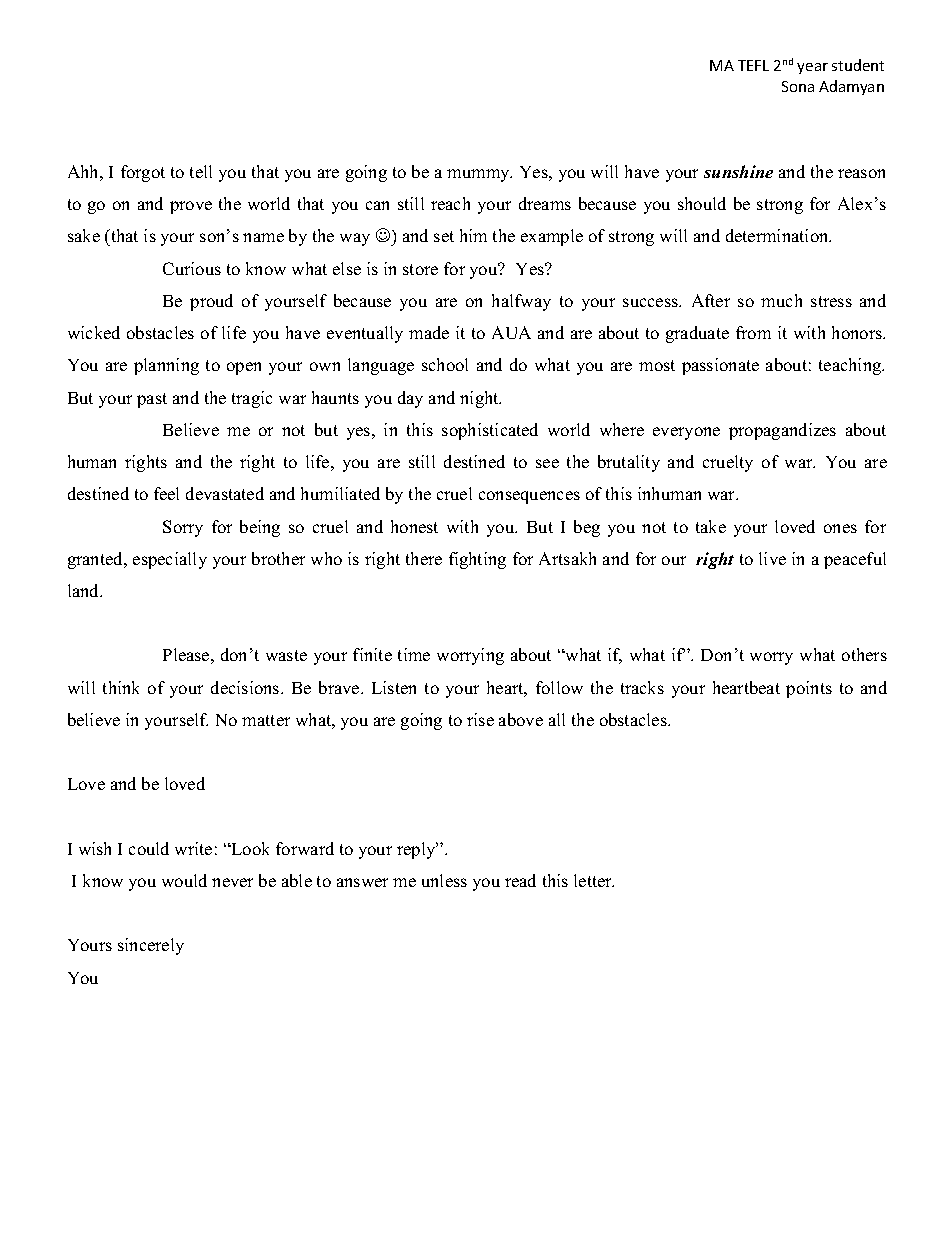  Describe the element at coordinates (166, 493) in the screenshot. I see `feel` at that location.
